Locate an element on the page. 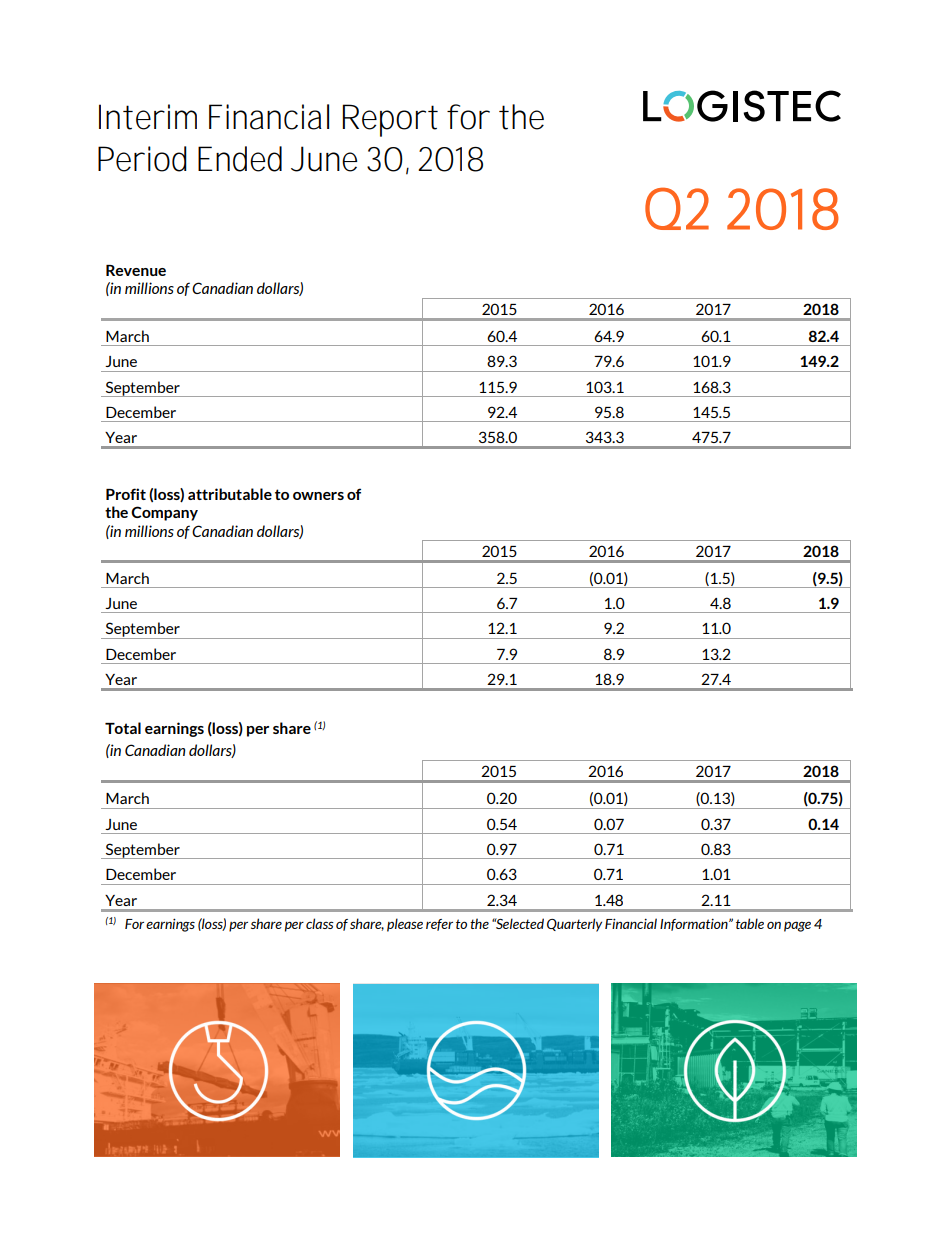 This document has height=1233, width=952. class is located at coordinates (320, 923).
